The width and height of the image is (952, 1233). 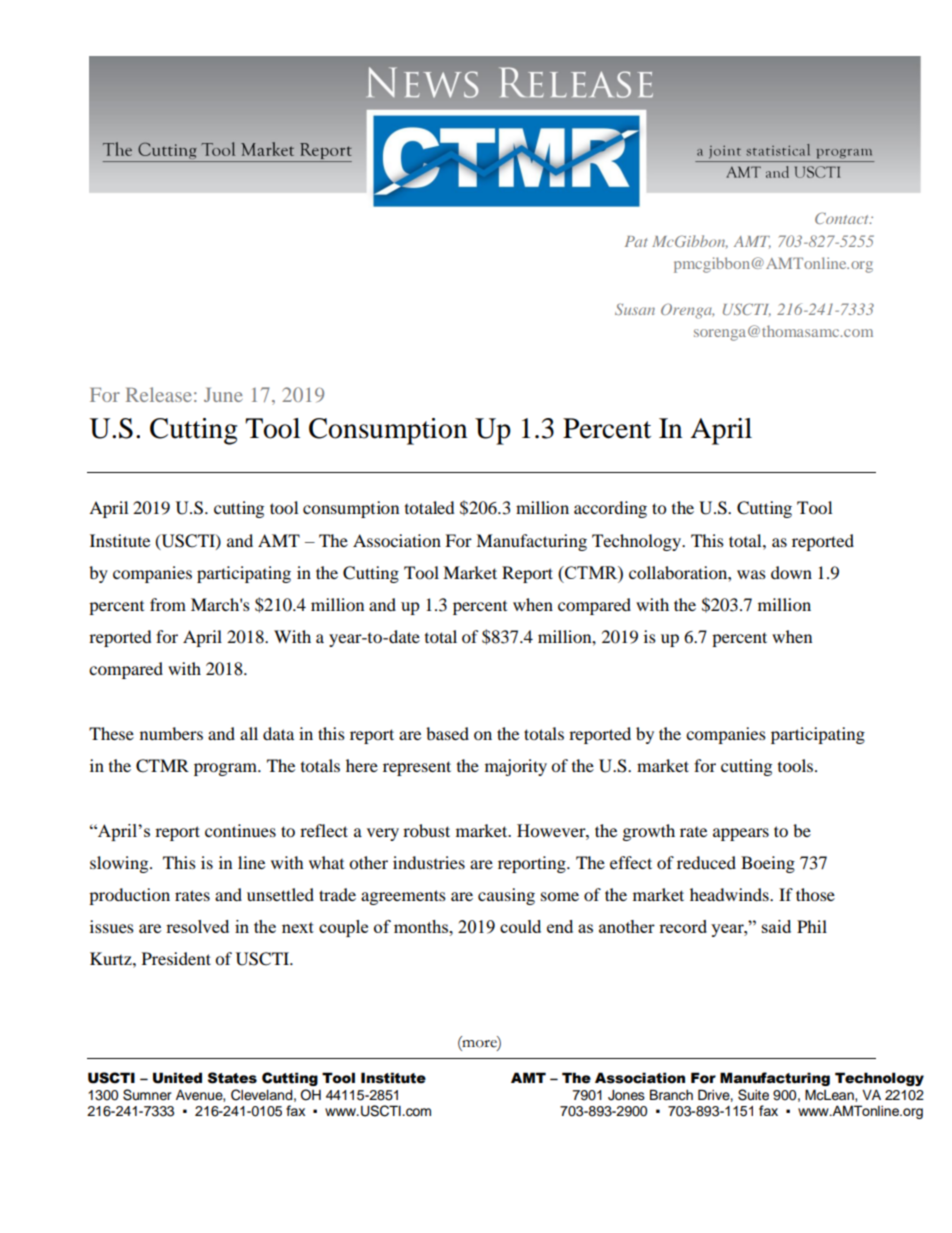 I want to click on was, so click(x=751, y=574).
